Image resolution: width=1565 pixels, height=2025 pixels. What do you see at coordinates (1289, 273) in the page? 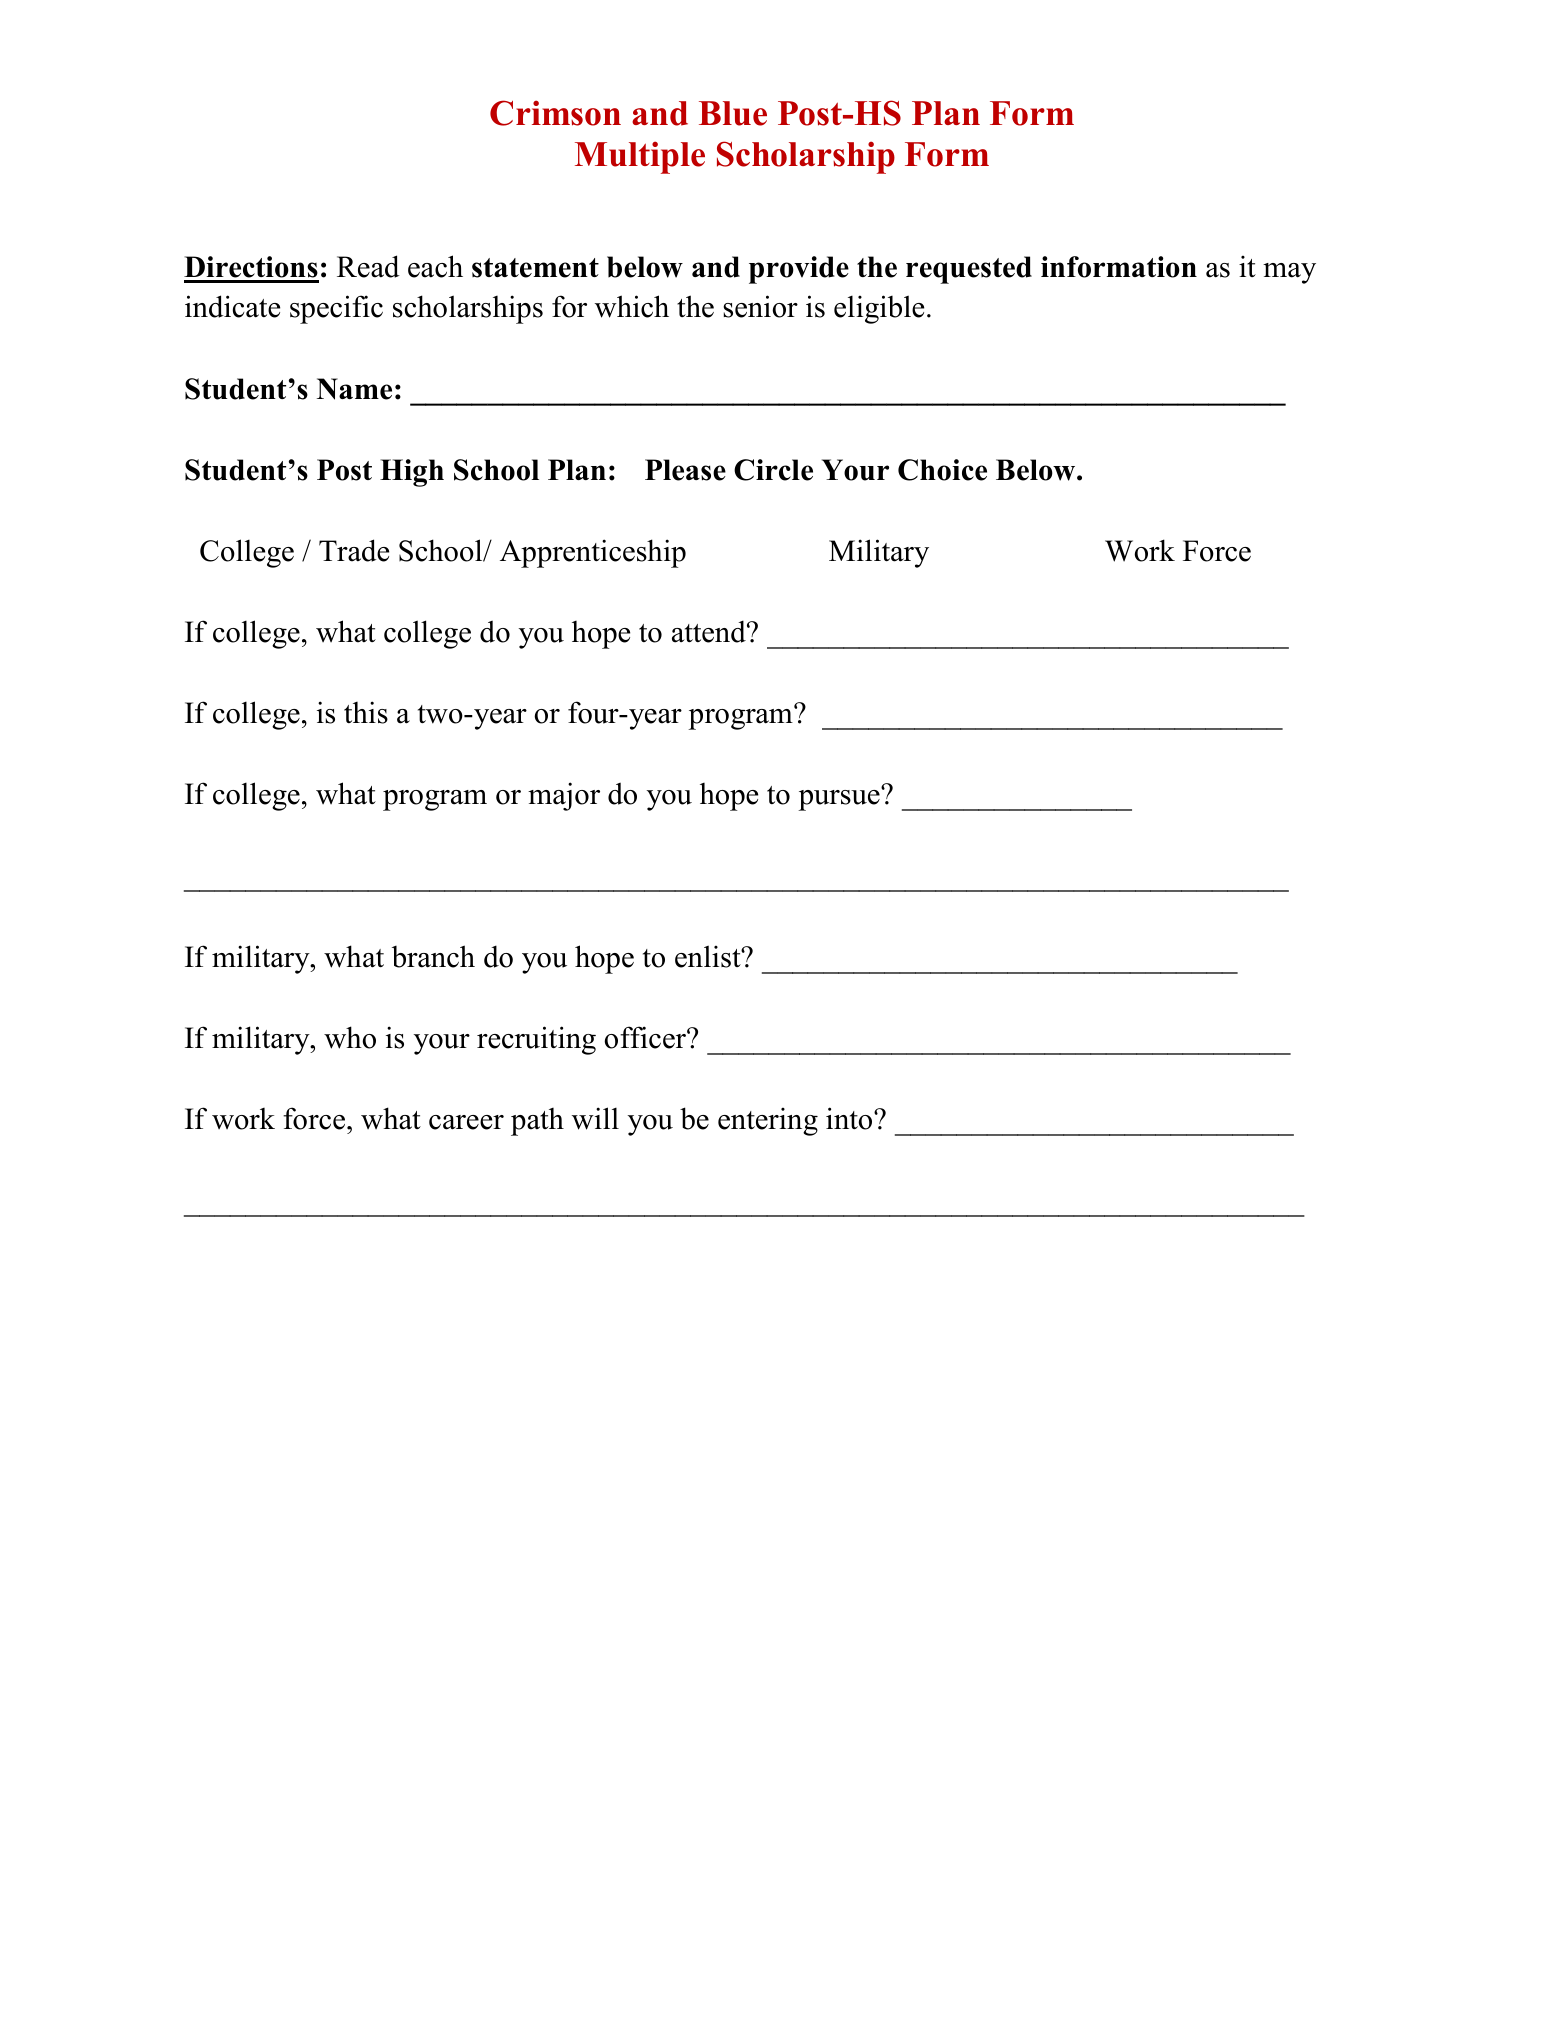
I see `may` at bounding box center [1289, 273].
